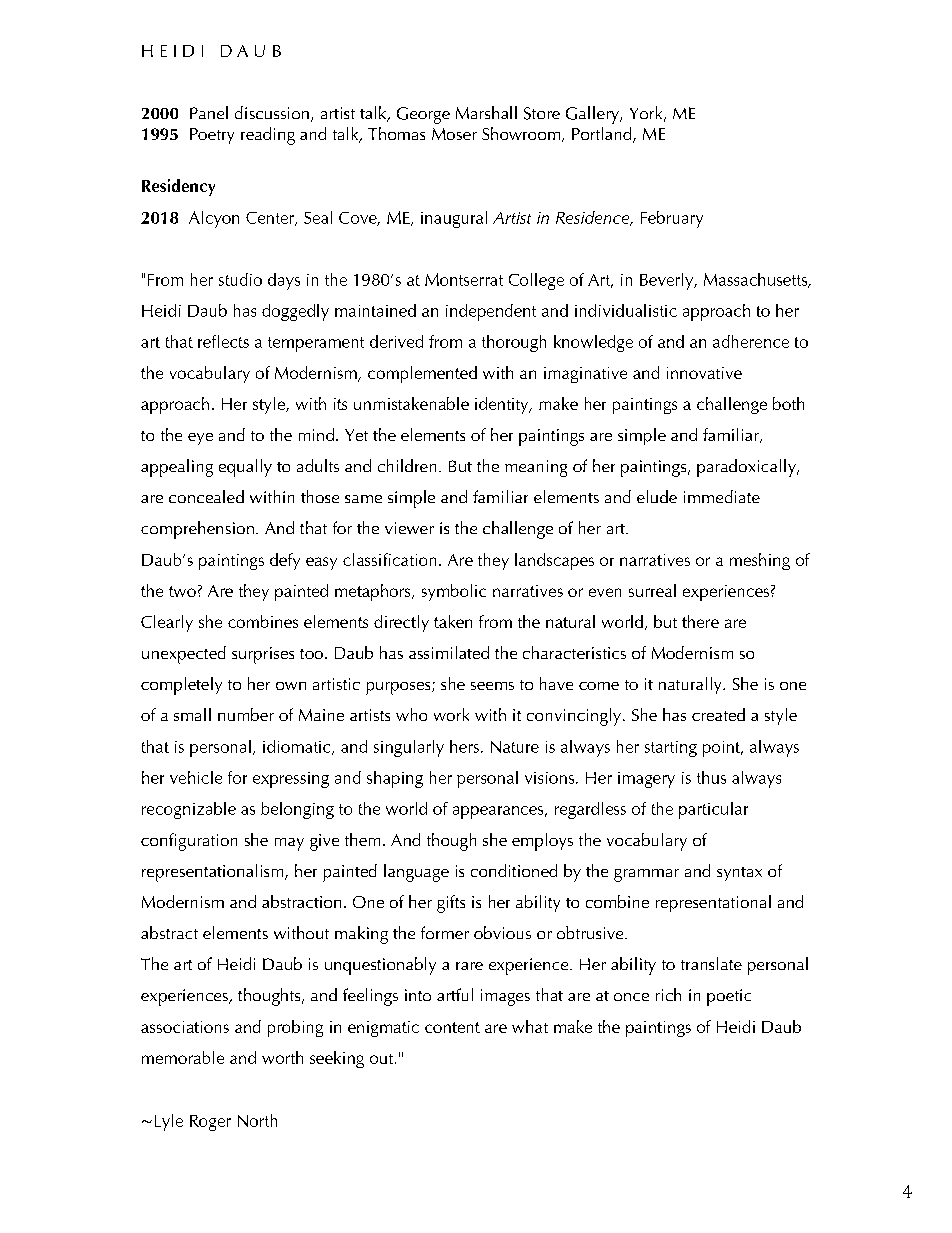 The height and width of the screenshot is (1233, 952). I want to click on Moser, so click(454, 134).
